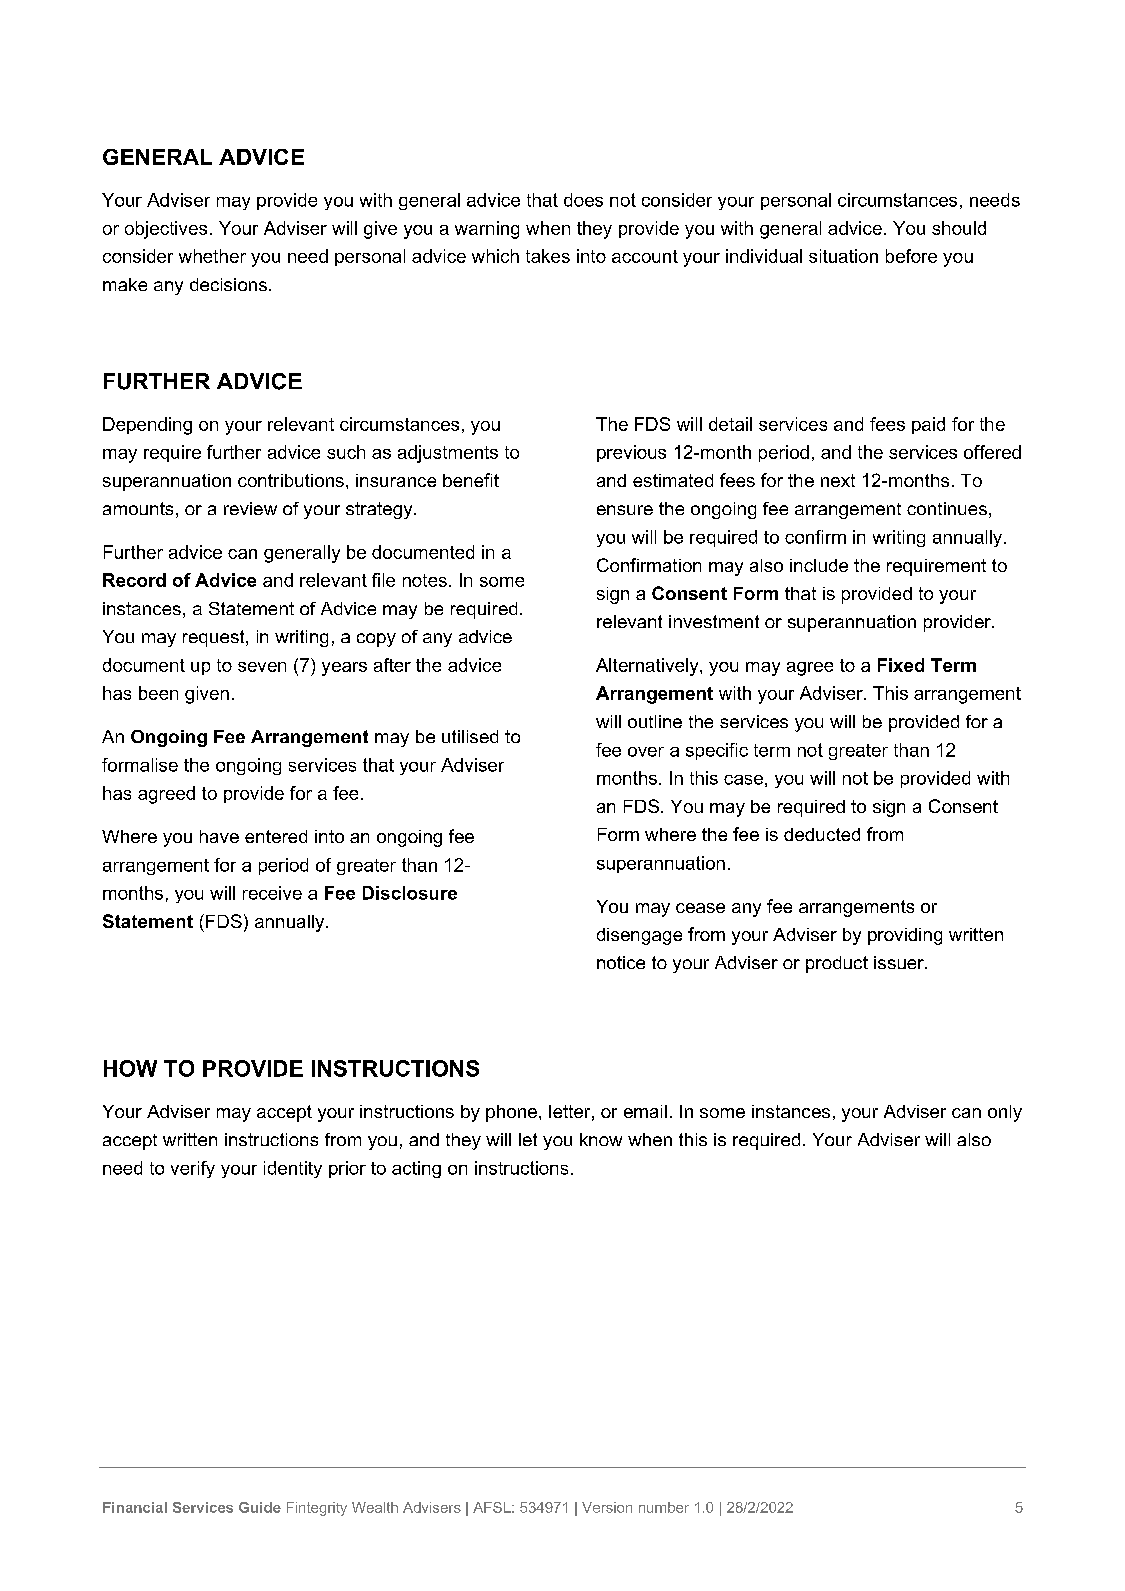  I want to click on Guide, so click(260, 1507).
